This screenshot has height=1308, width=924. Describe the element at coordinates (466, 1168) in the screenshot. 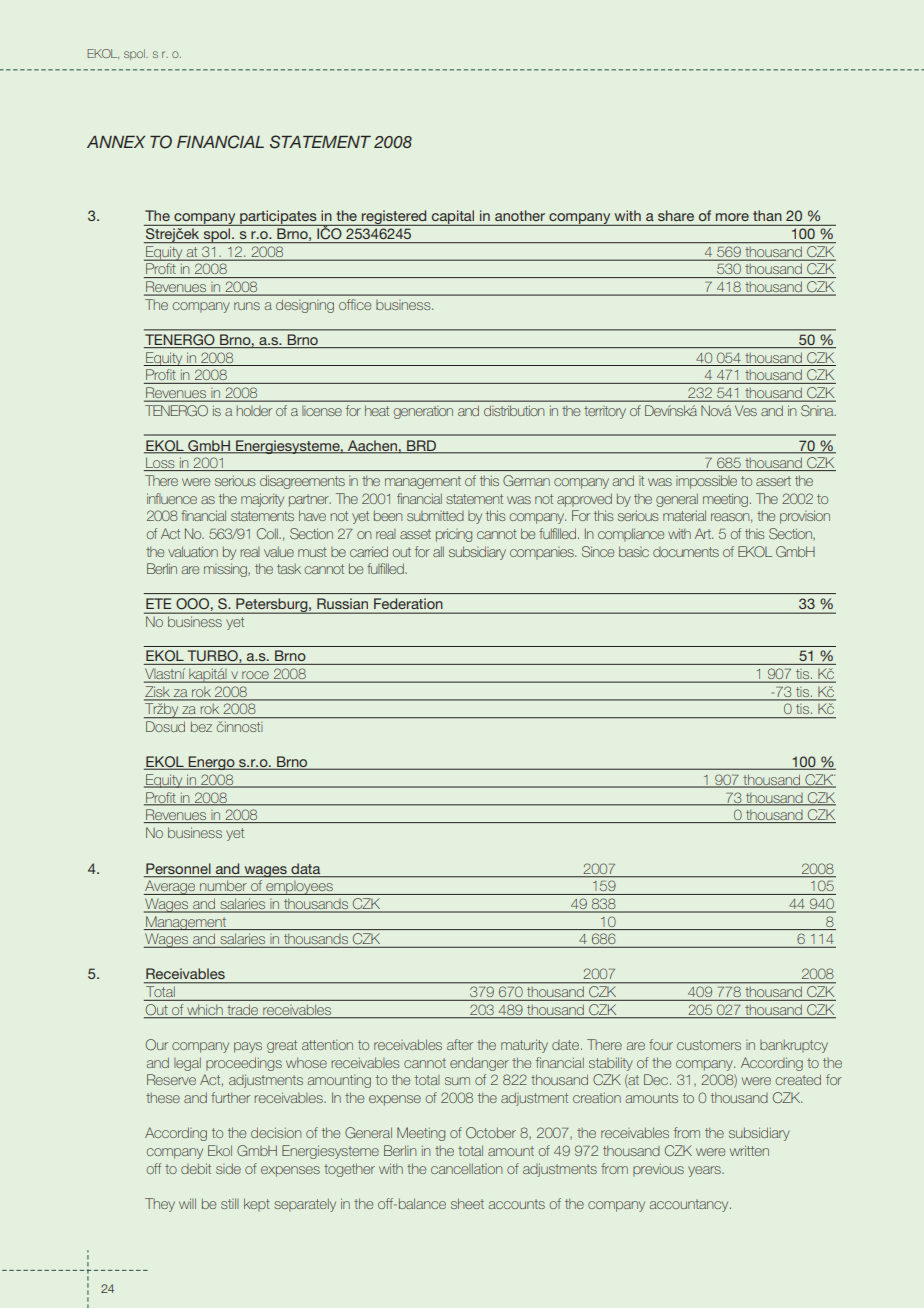

I see `cancellation` at that location.
